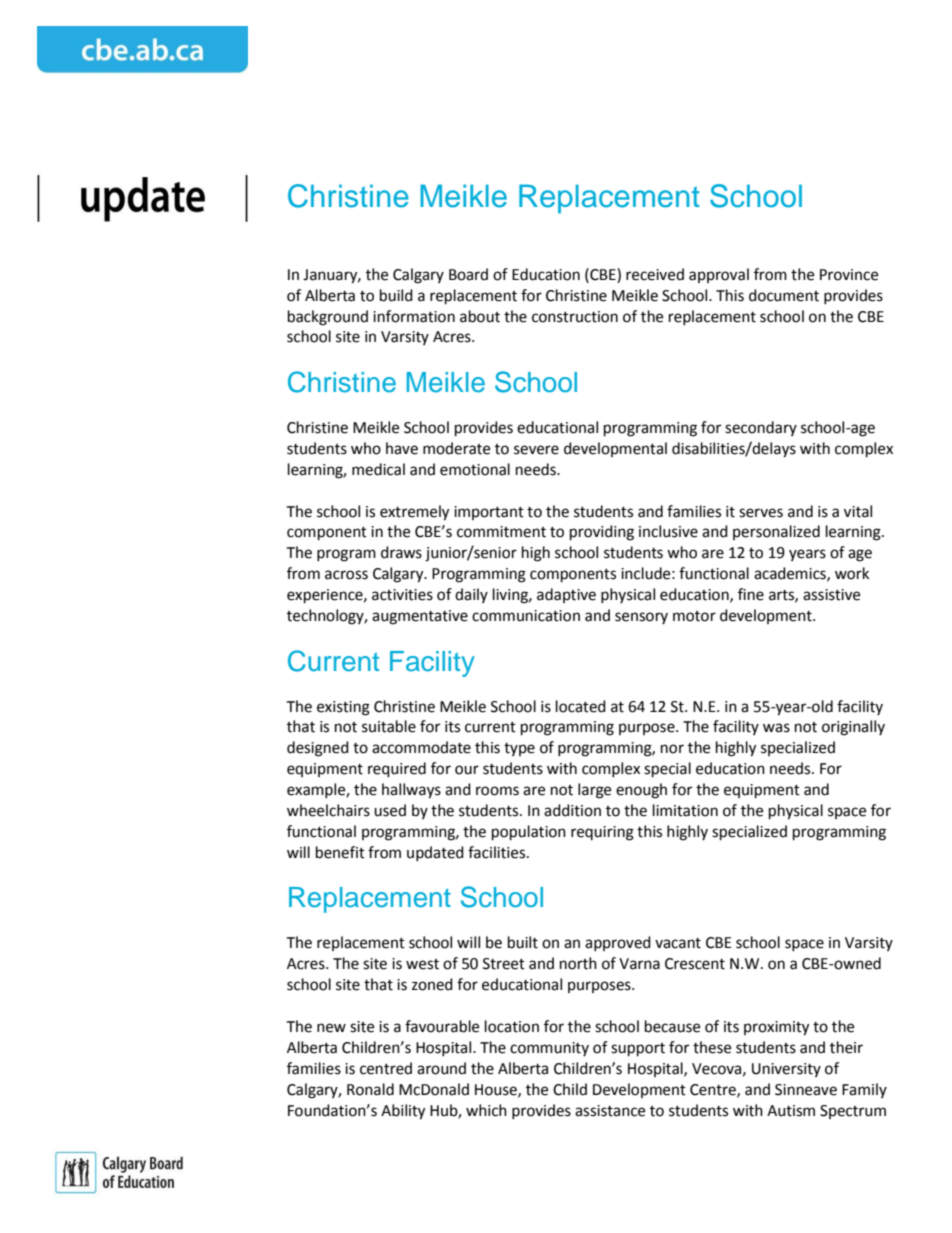 Image resolution: width=952 pixels, height=1233 pixels. What do you see at coordinates (776, 728) in the document?
I see `was` at bounding box center [776, 728].
